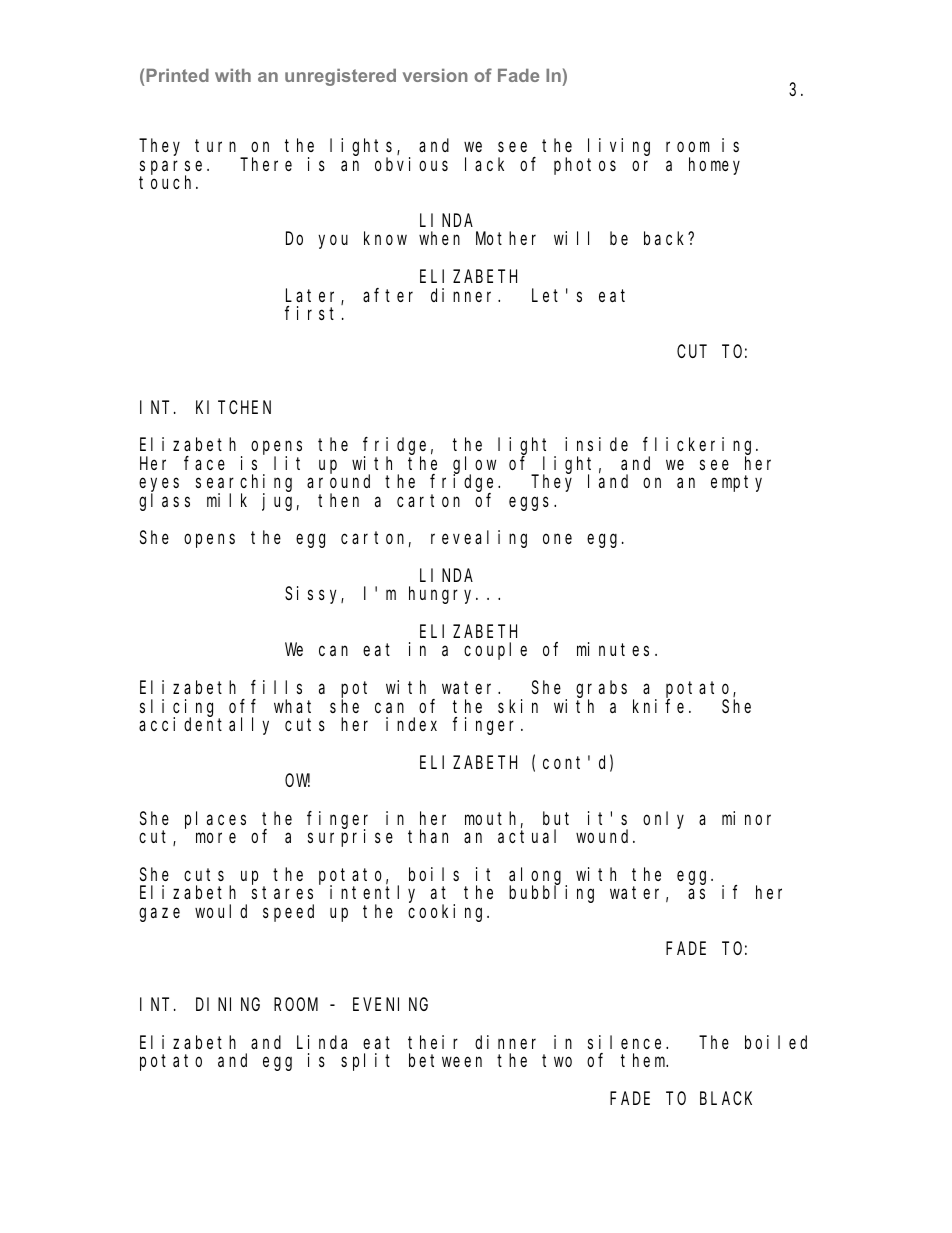  I want to click on revealing, so click(479, 539).
